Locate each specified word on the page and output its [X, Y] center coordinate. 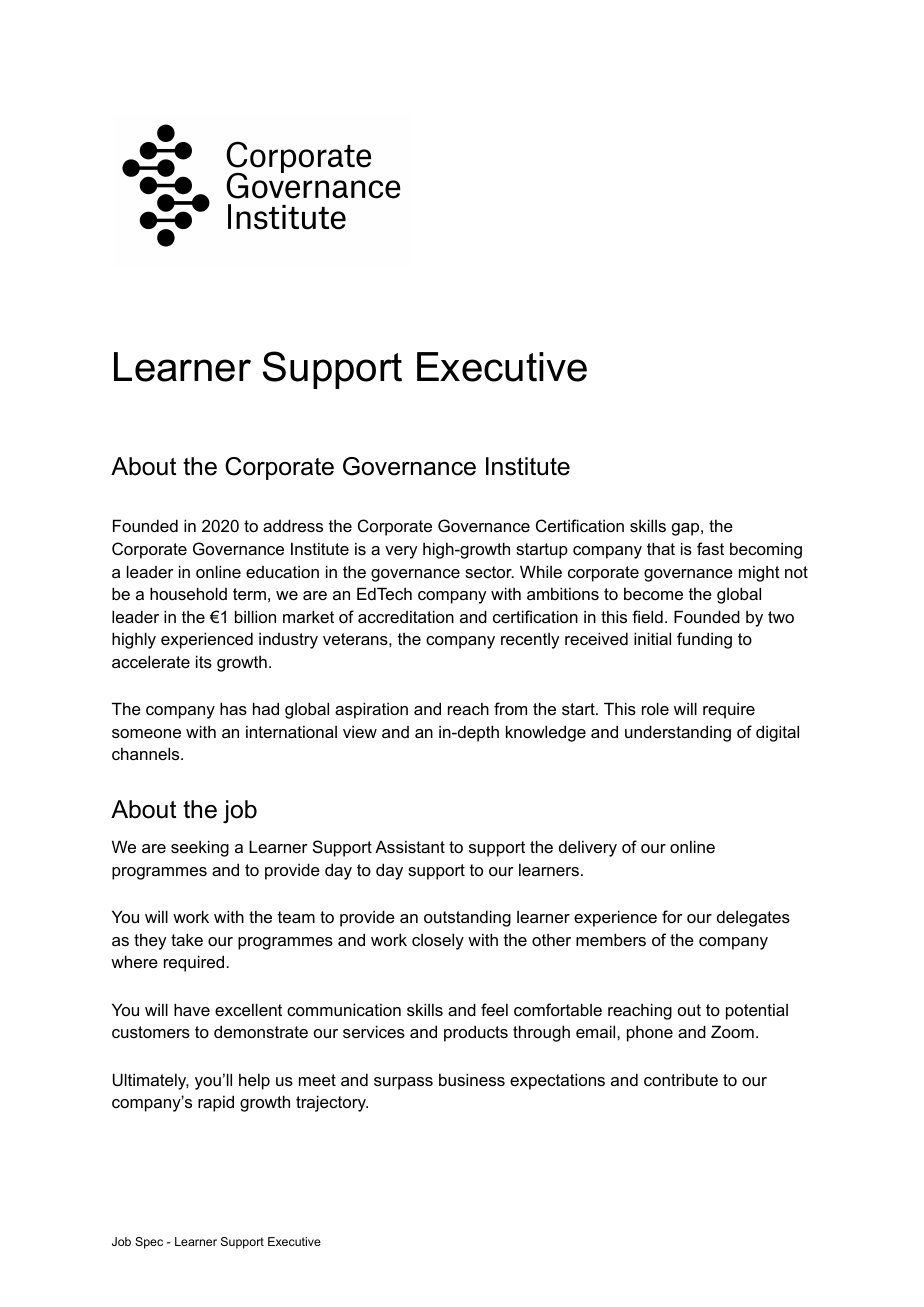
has [233, 708]
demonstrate [261, 1031]
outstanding [467, 918]
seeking [200, 848]
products [476, 1033]
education [282, 571]
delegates [753, 918]
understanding [678, 733]
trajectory [332, 1103]
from [510, 708]
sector [489, 572]
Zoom [732, 1031]
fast [710, 548]
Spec [149, 1243]
